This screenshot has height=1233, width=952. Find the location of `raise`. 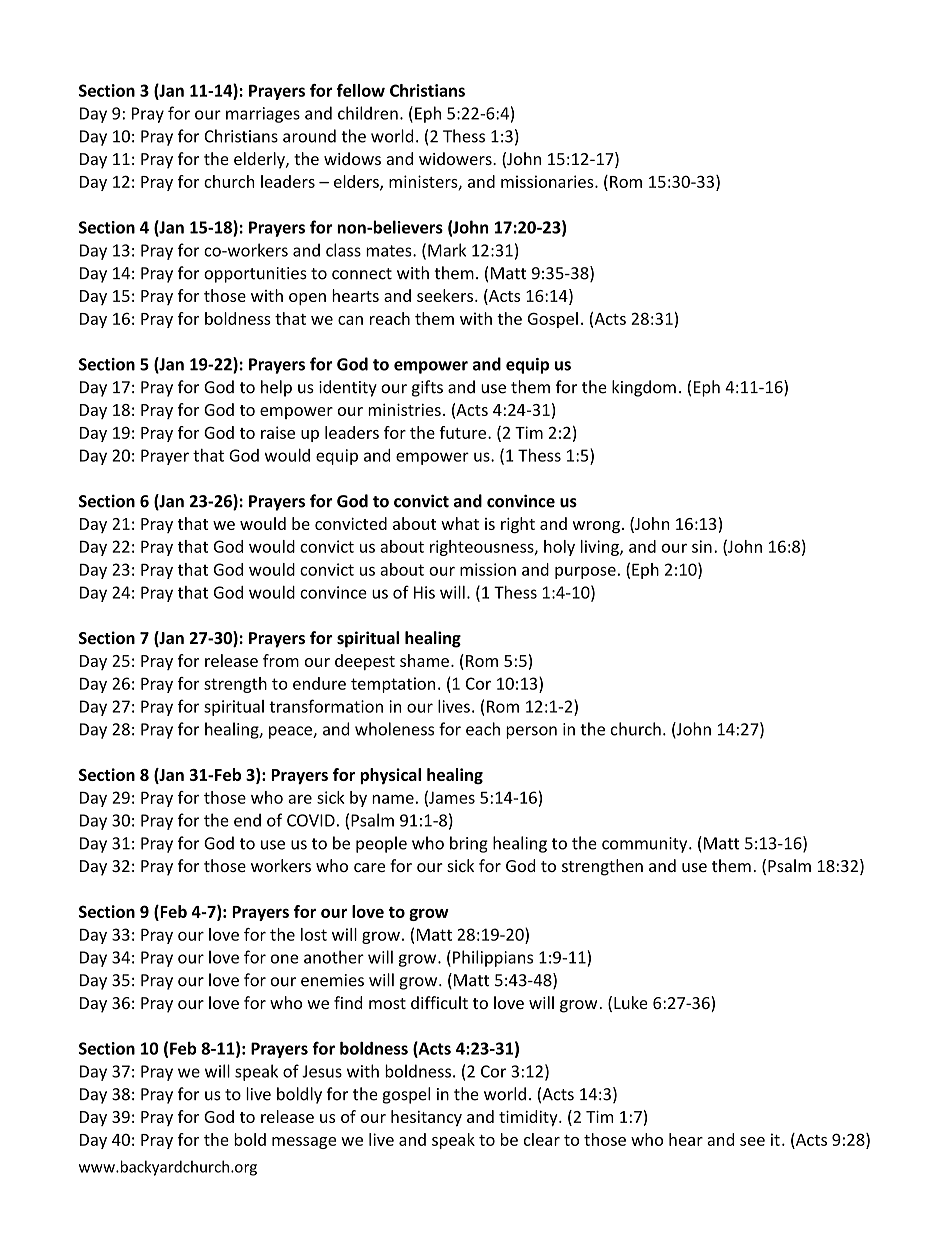

raise is located at coordinates (278, 432).
